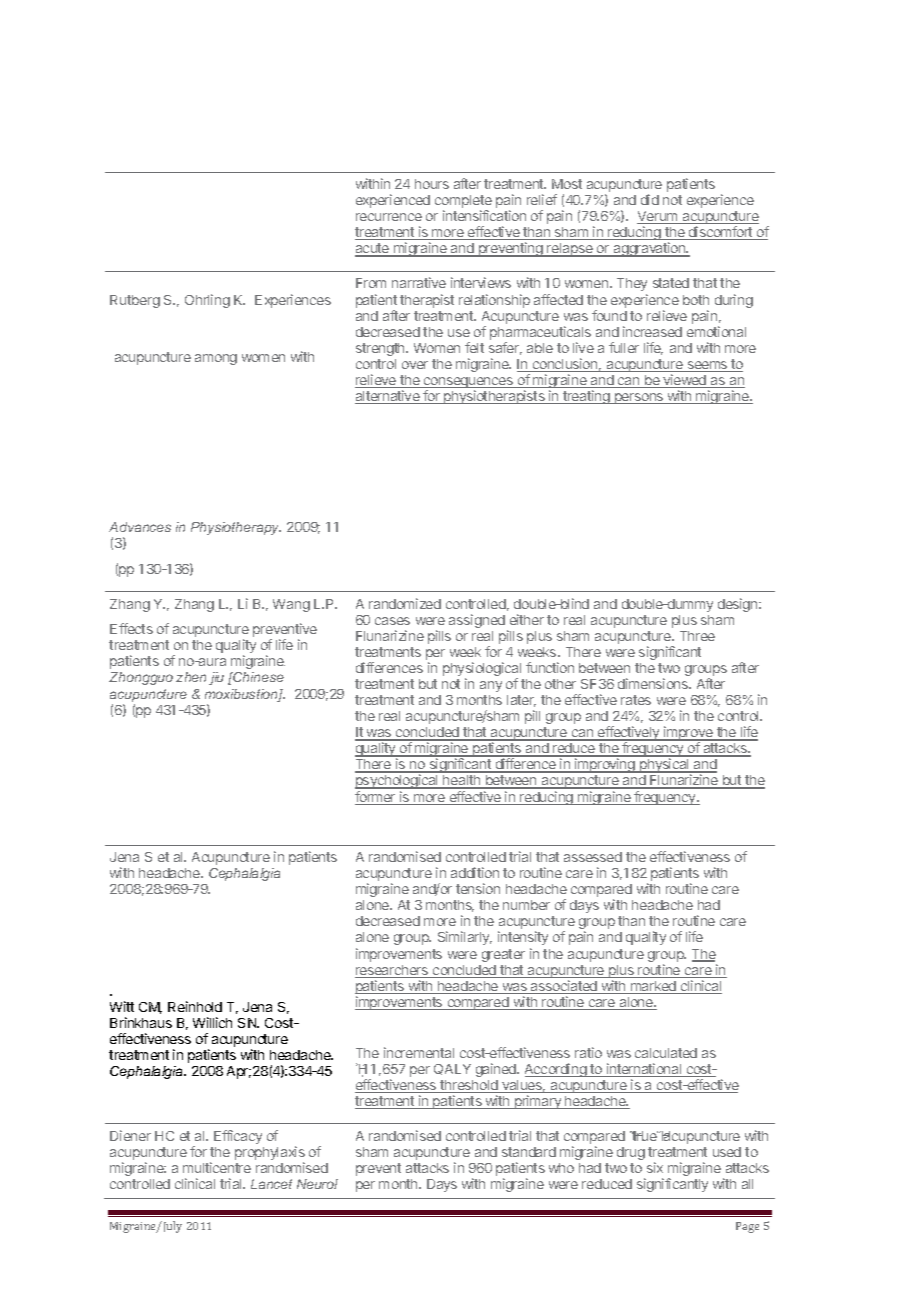 Image resolution: width=924 pixels, height=1308 pixels. What do you see at coordinates (491, 686) in the screenshot?
I see `any` at bounding box center [491, 686].
